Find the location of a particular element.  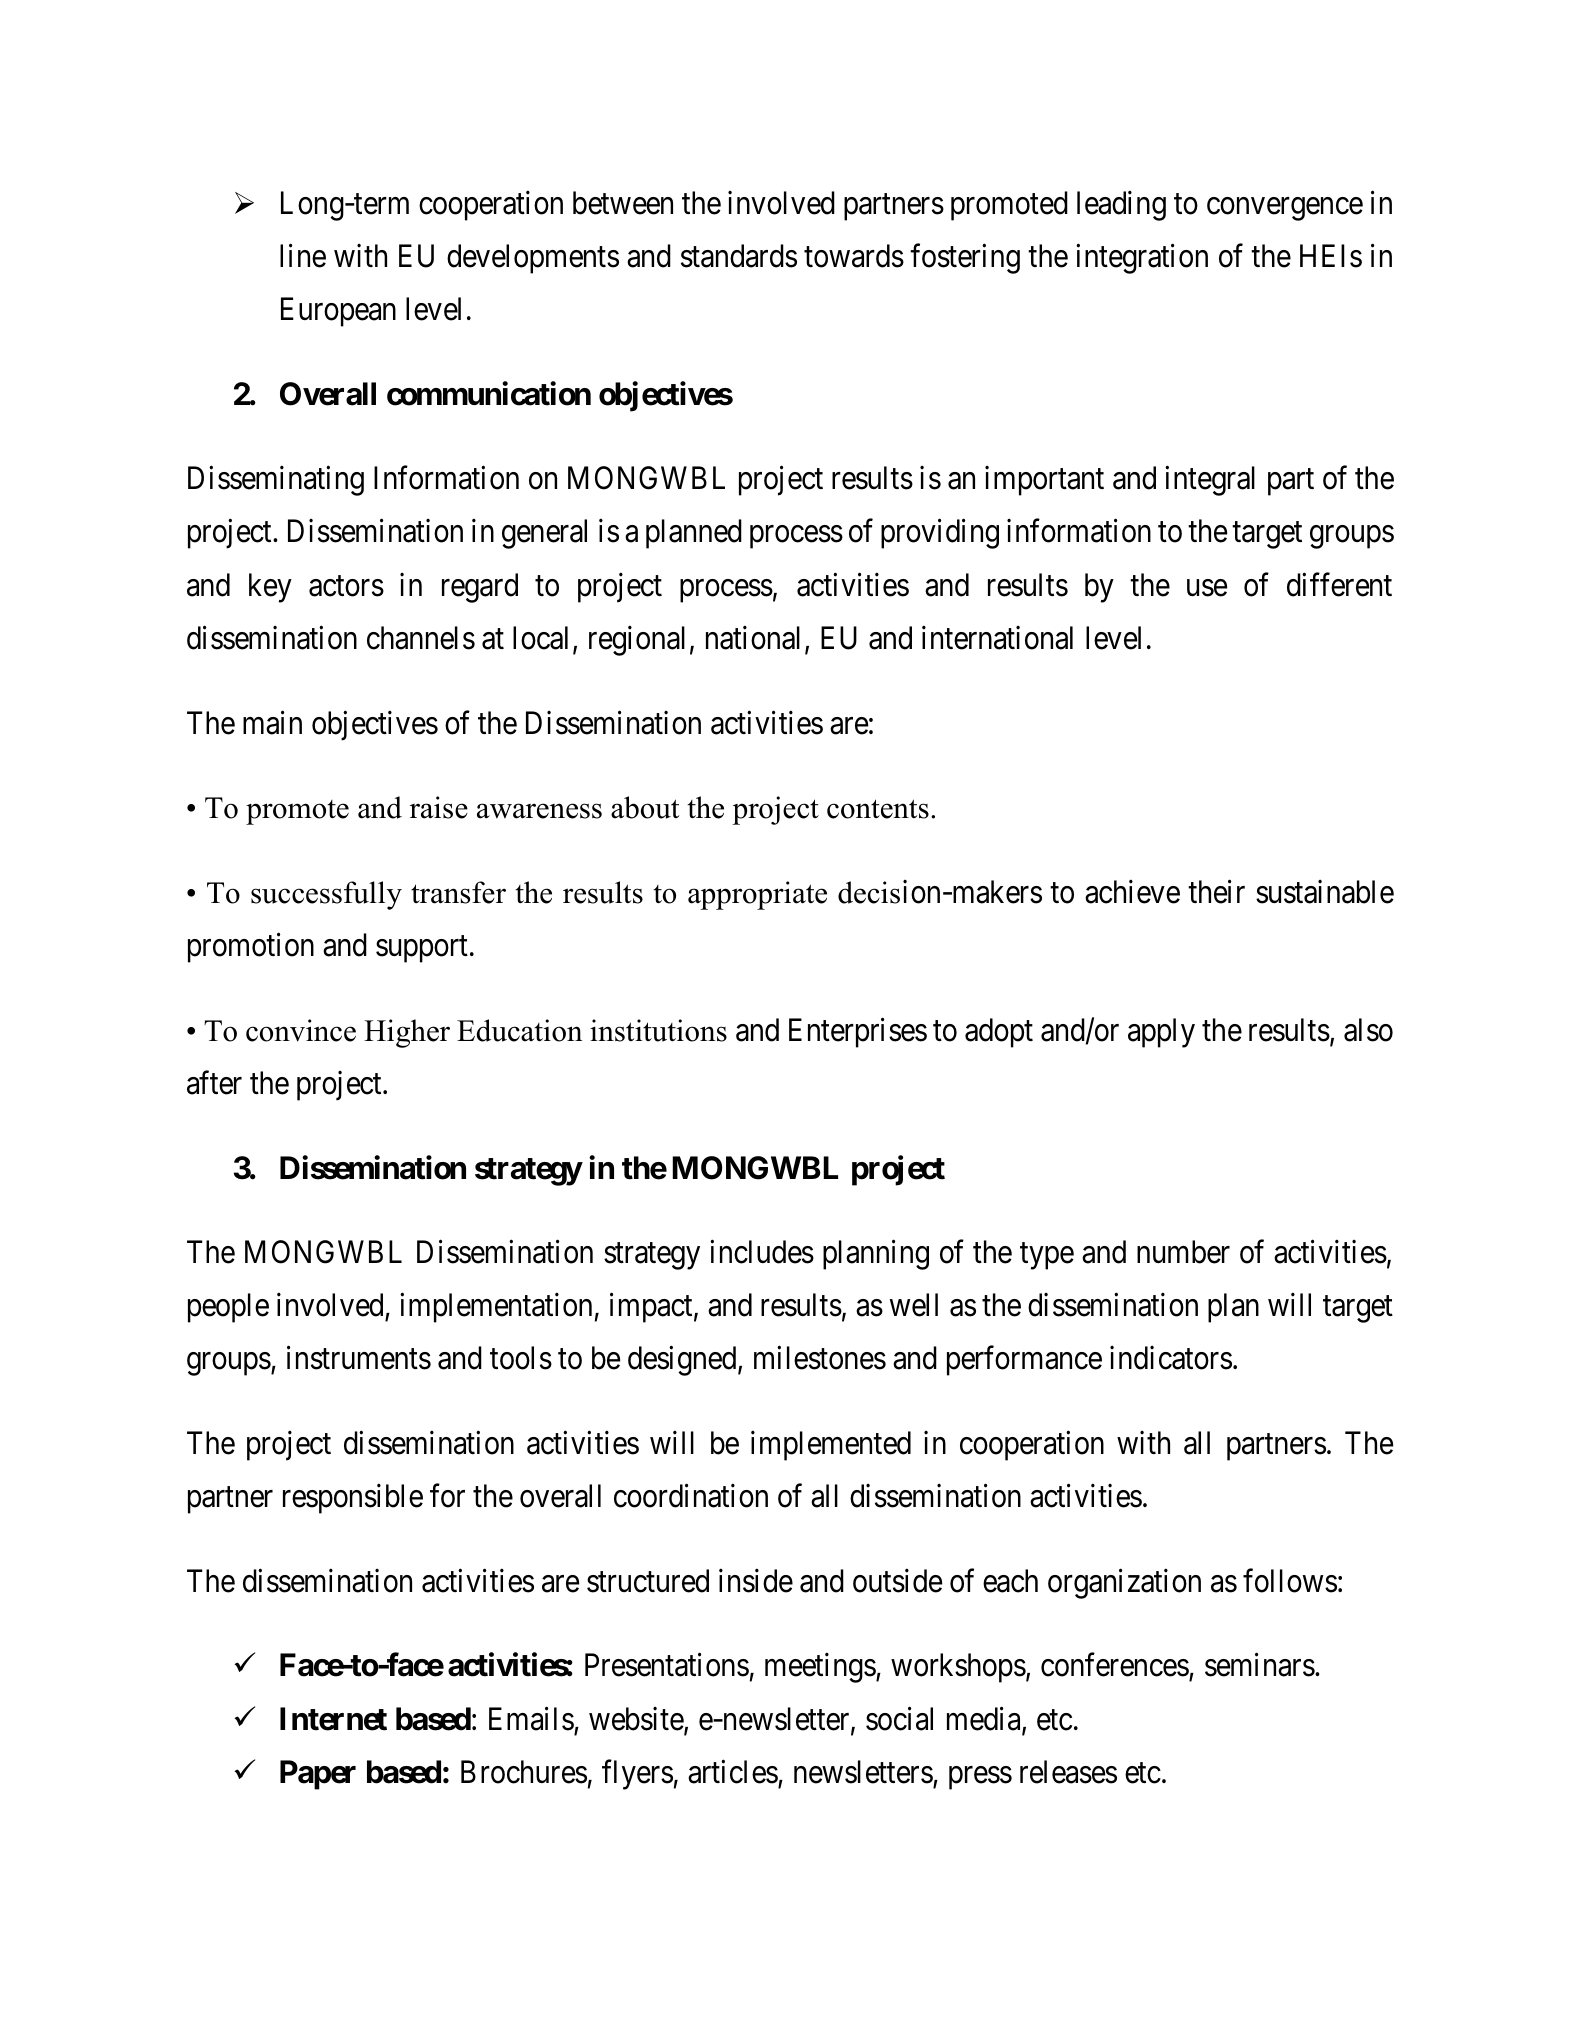

performance is located at coordinates (1024, 1361).
